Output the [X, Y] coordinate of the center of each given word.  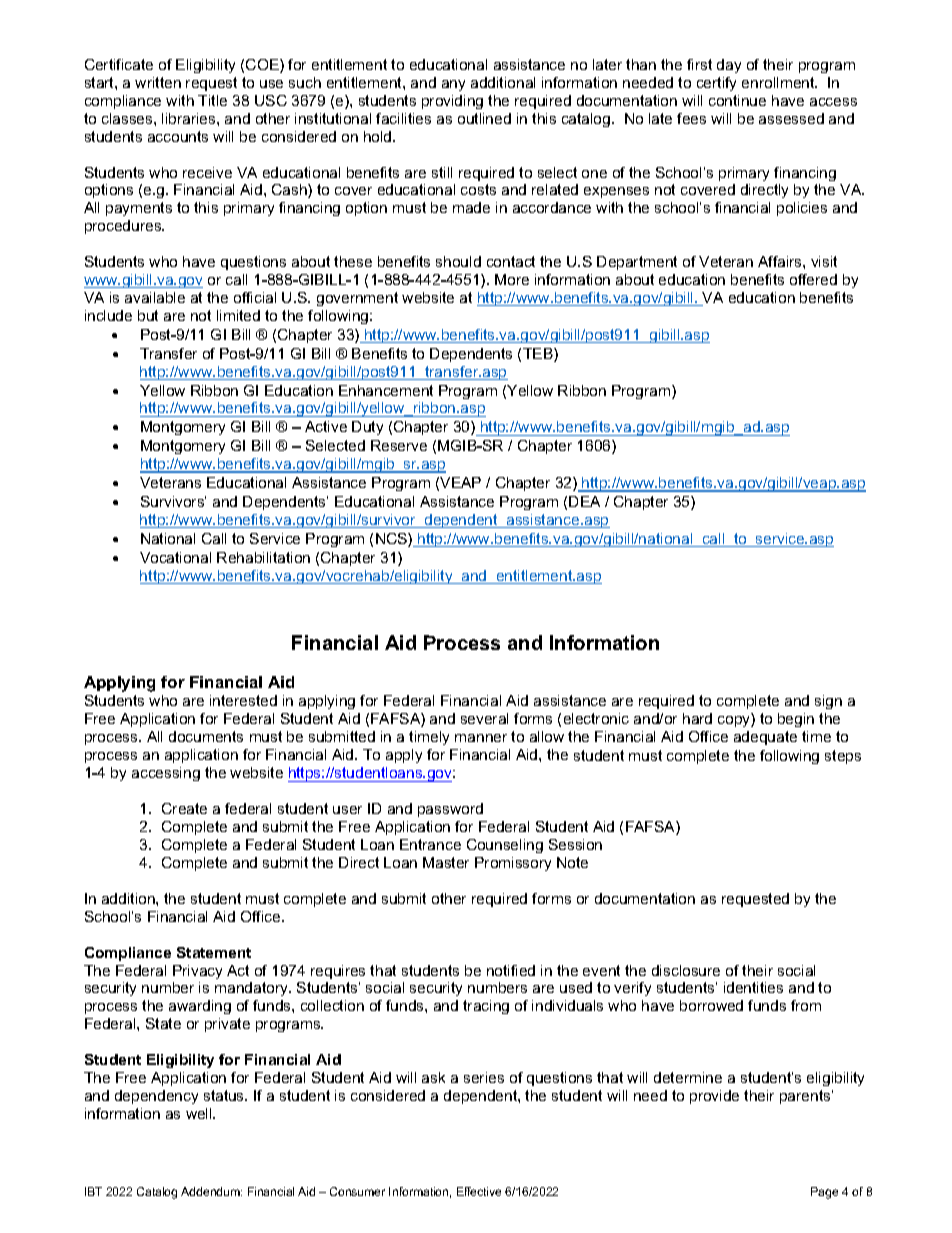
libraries [190, 118]
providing [452, 102]
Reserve [399, 445]
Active [326, 426]
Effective [479, 1191]
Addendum [211, 1191]
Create [184, 808]
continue [737, 100]
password [450, 810]
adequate [765, 738]
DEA [584, 501]
